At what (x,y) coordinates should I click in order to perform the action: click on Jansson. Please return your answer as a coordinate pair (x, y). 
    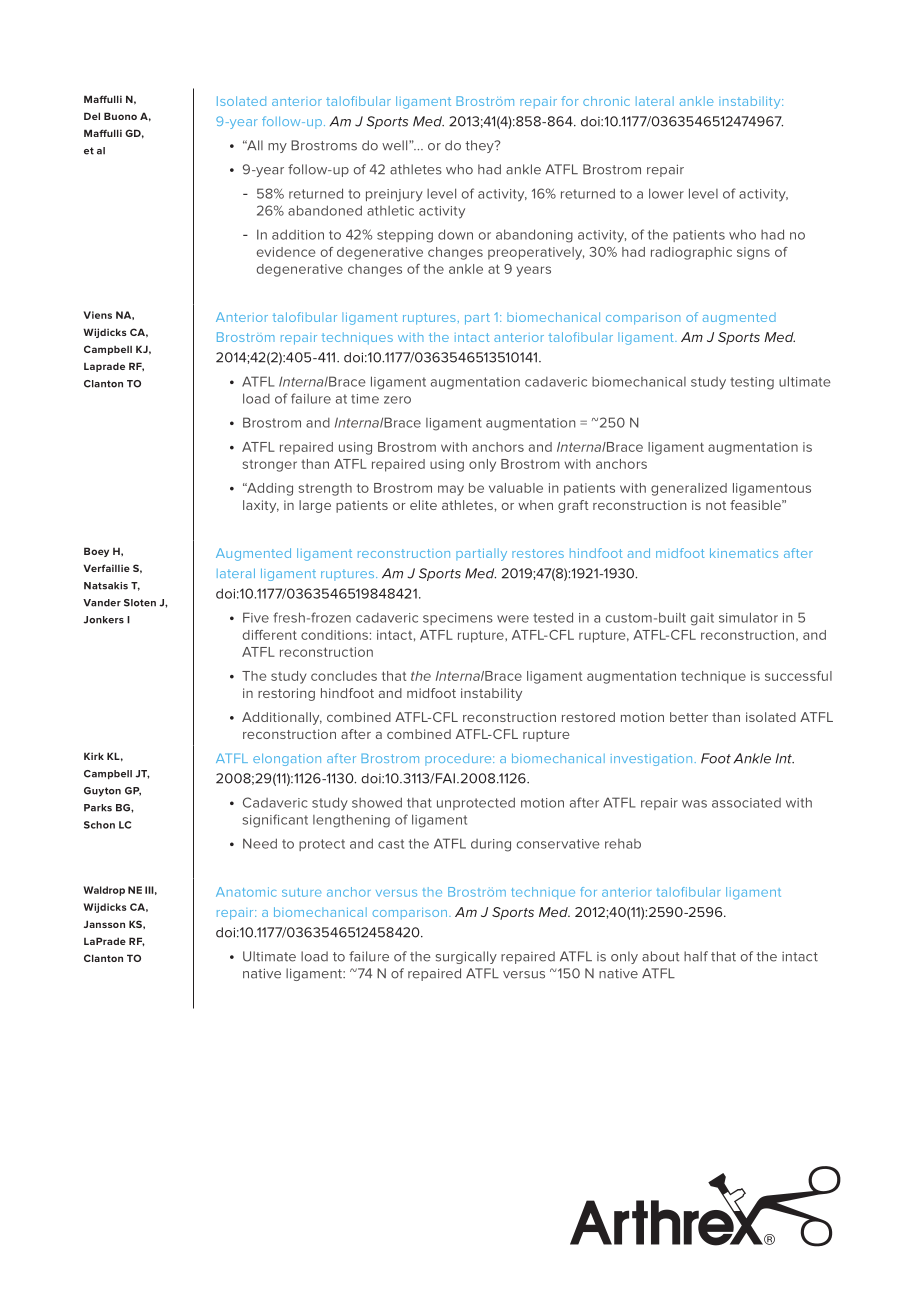
    Looking at the image, I should click on (104, 924).
